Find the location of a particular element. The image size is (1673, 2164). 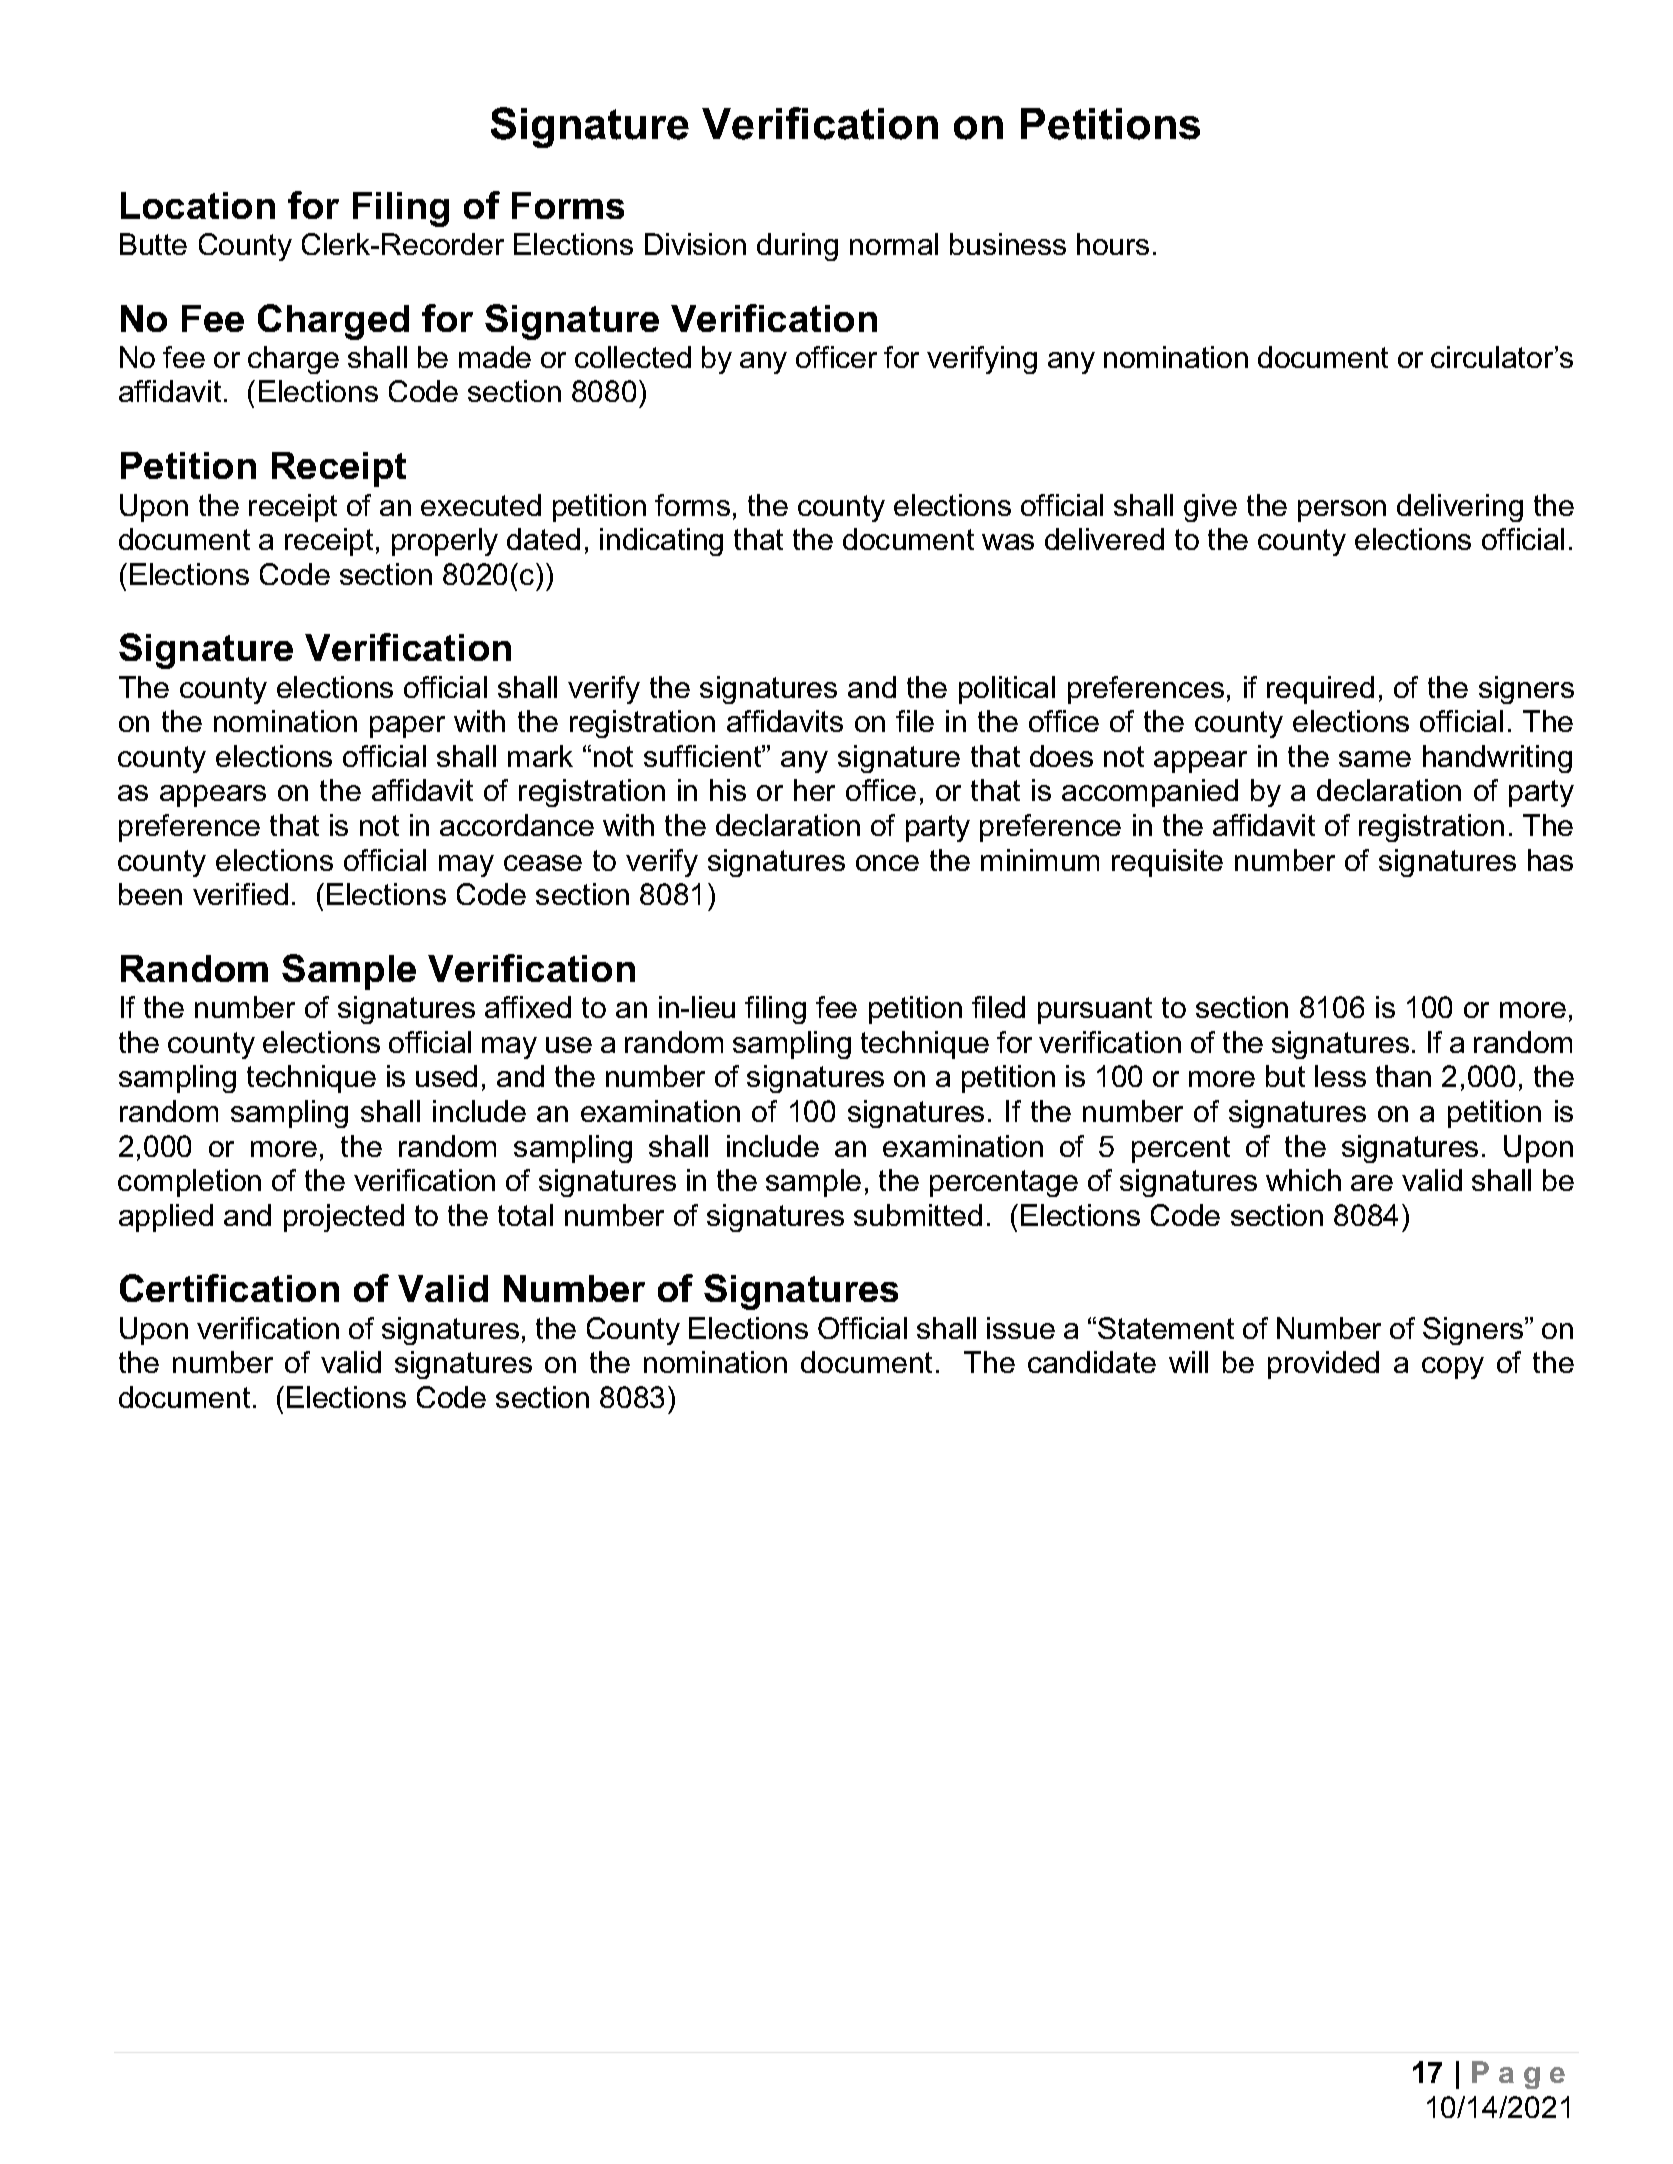

used is located at coordinates (446, 1076).
